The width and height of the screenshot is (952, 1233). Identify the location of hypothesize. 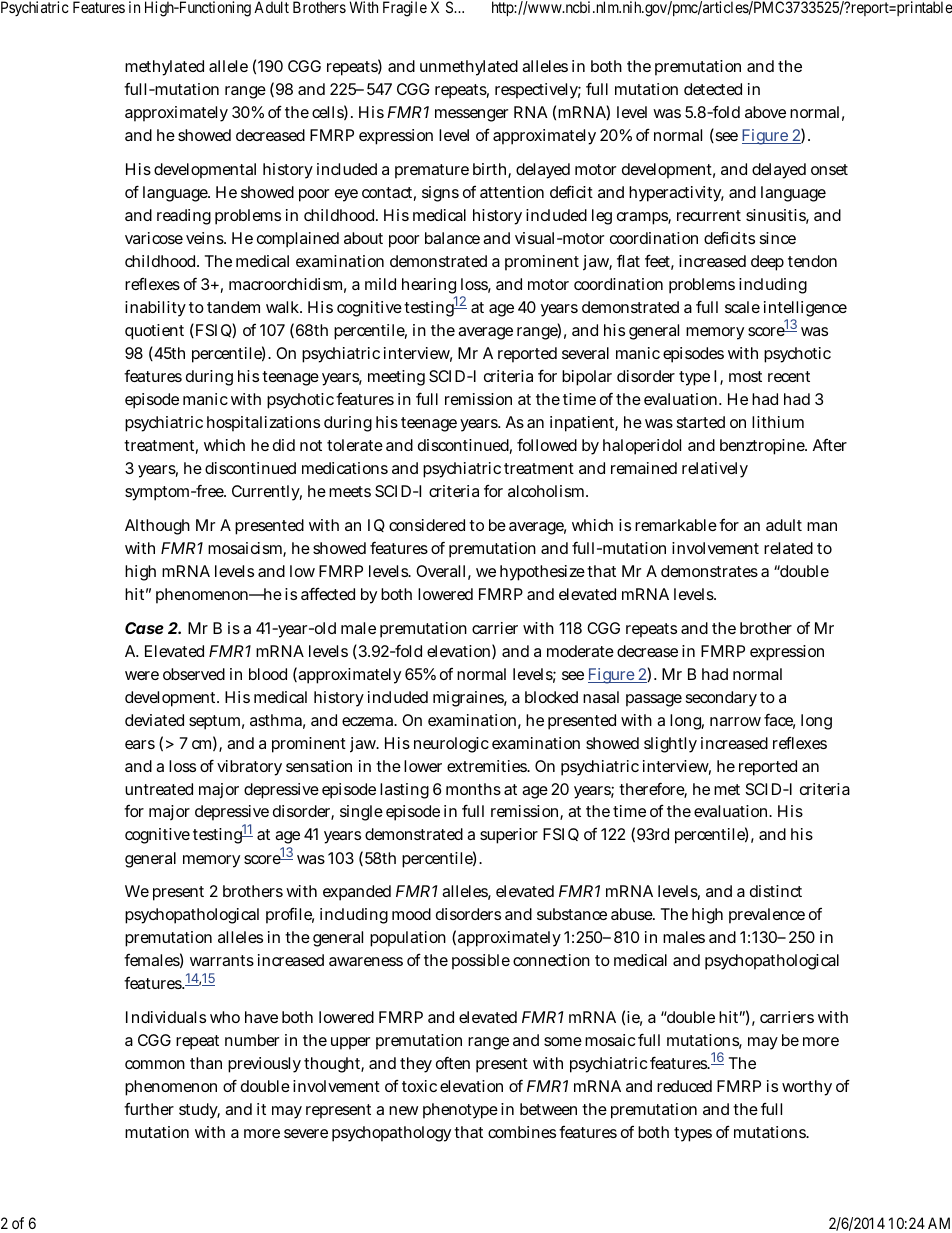
(542, 573).
